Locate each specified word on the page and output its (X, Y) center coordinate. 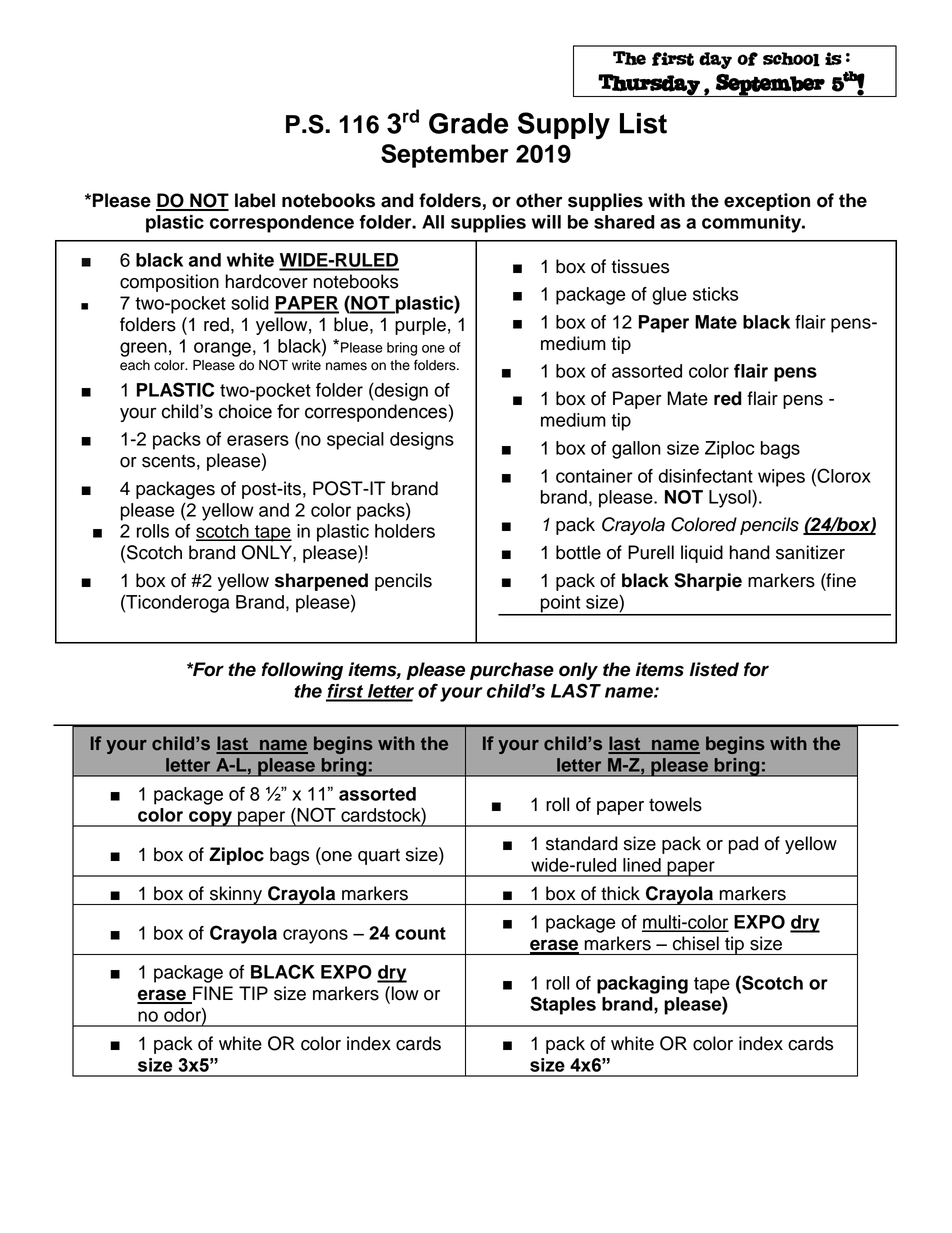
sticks (715, 294)
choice (245, 411)
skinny (235, 895)
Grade (469, 123)
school (791, 59)
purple (420, 326)
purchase (512, 671)
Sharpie (708, 582)
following (302, 671)
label (255, 200)
